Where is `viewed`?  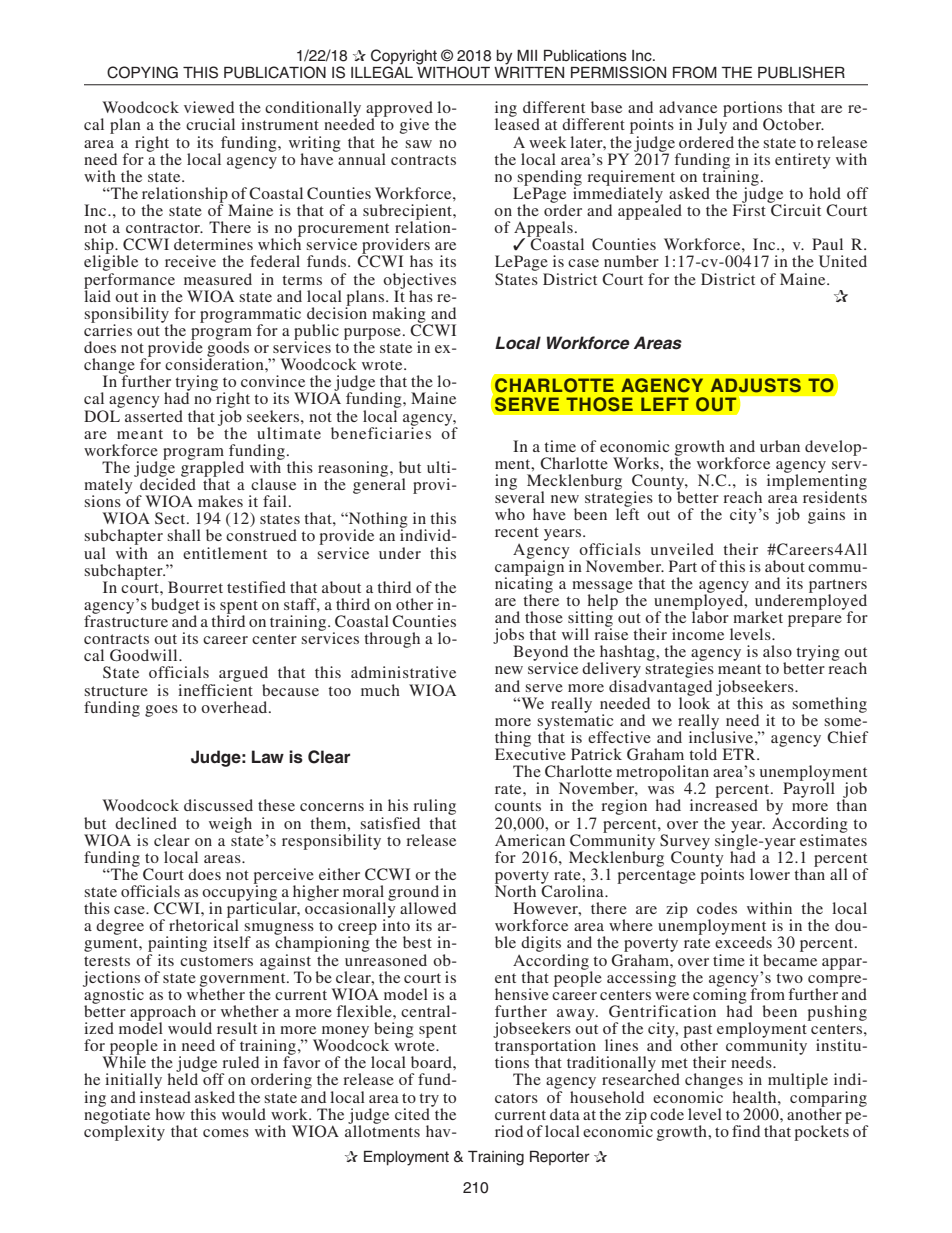 viewed is located at coordinates (209, 107).
